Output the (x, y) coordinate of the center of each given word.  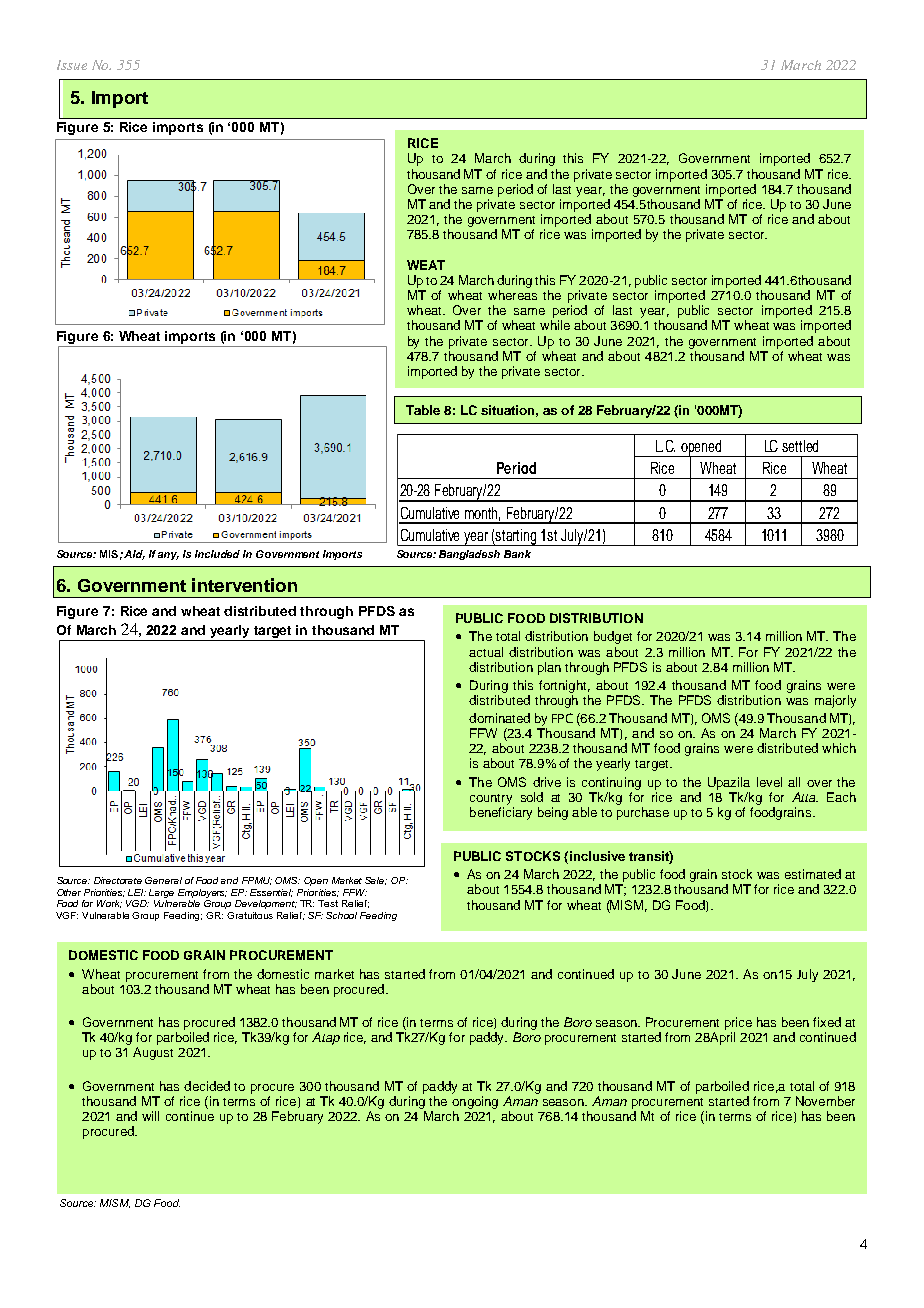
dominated (499, 718)
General (163, 880)
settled (800, 446)
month (482, 514)
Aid (134, 555)
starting (516, 537)
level (769, 782)
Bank (517, 554)
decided (207, 1086)
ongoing (475, 1102)
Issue (72, 65)
